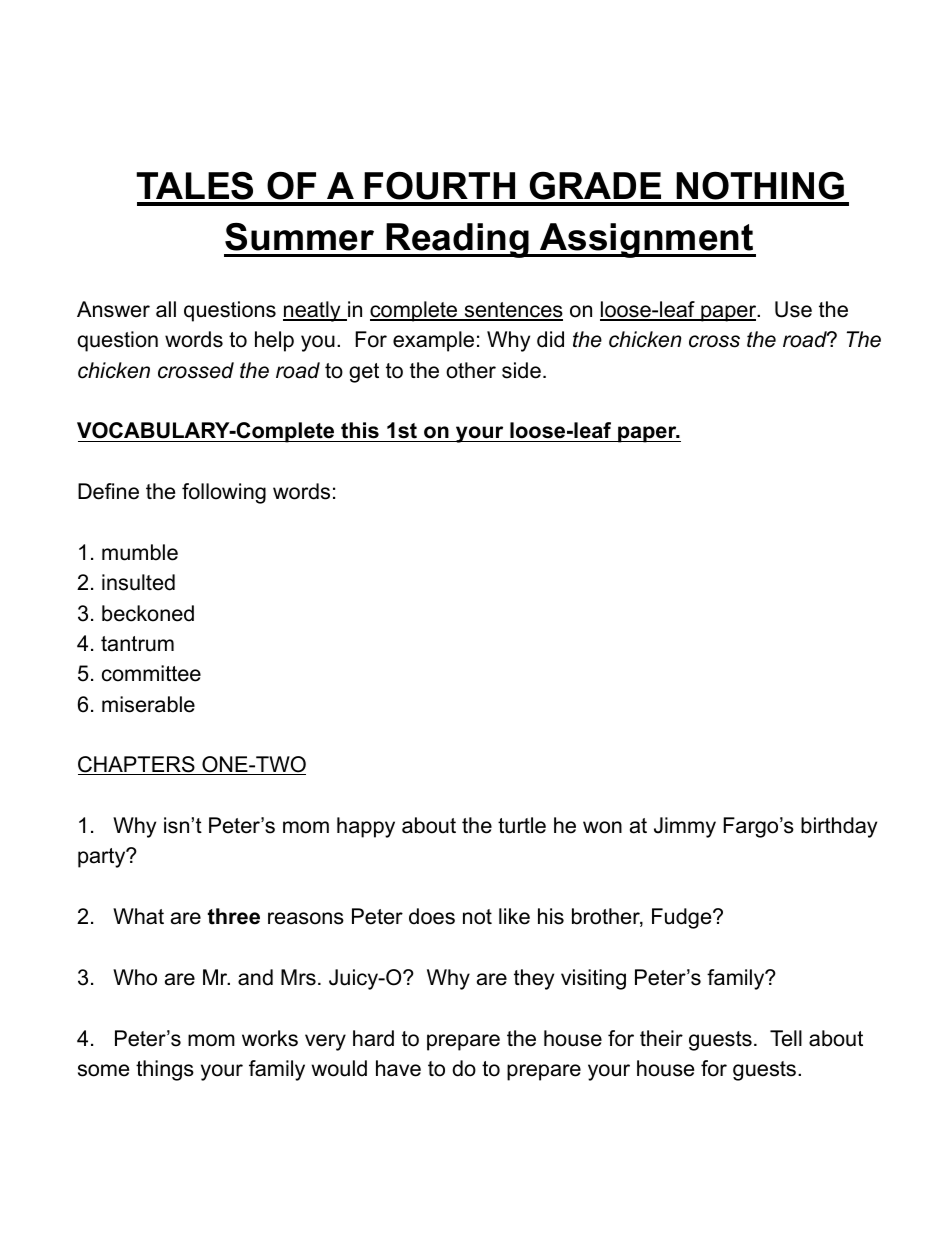 This screenshot has width=952, height=1233. What do you see at coordinates (457, 240) in the screenshot?
I see `Reading` at bounding box center [457, 240].
